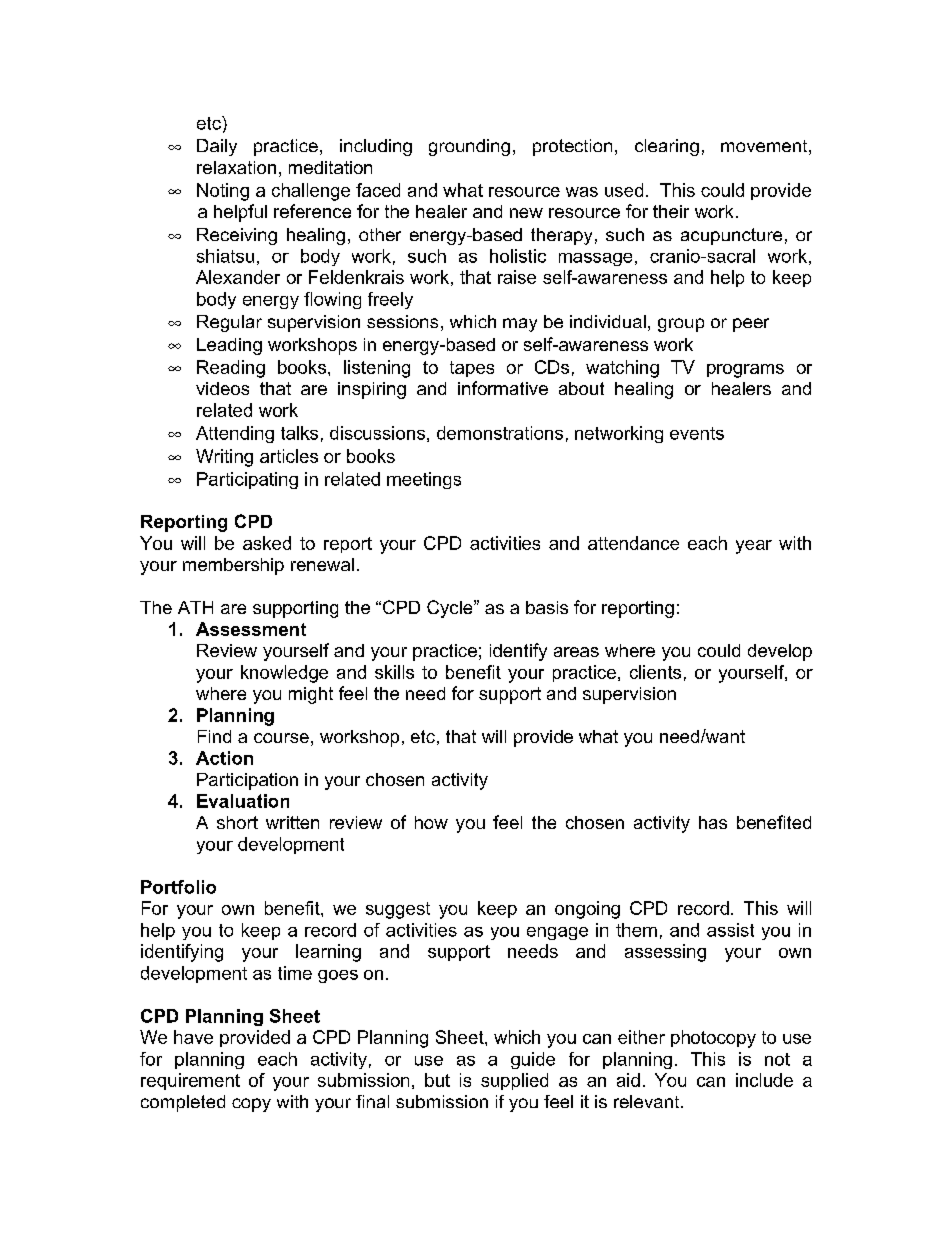  What do you see at coordinates (424, 480) in the image?
I see `meetings` at bounding box center [424, 480].
